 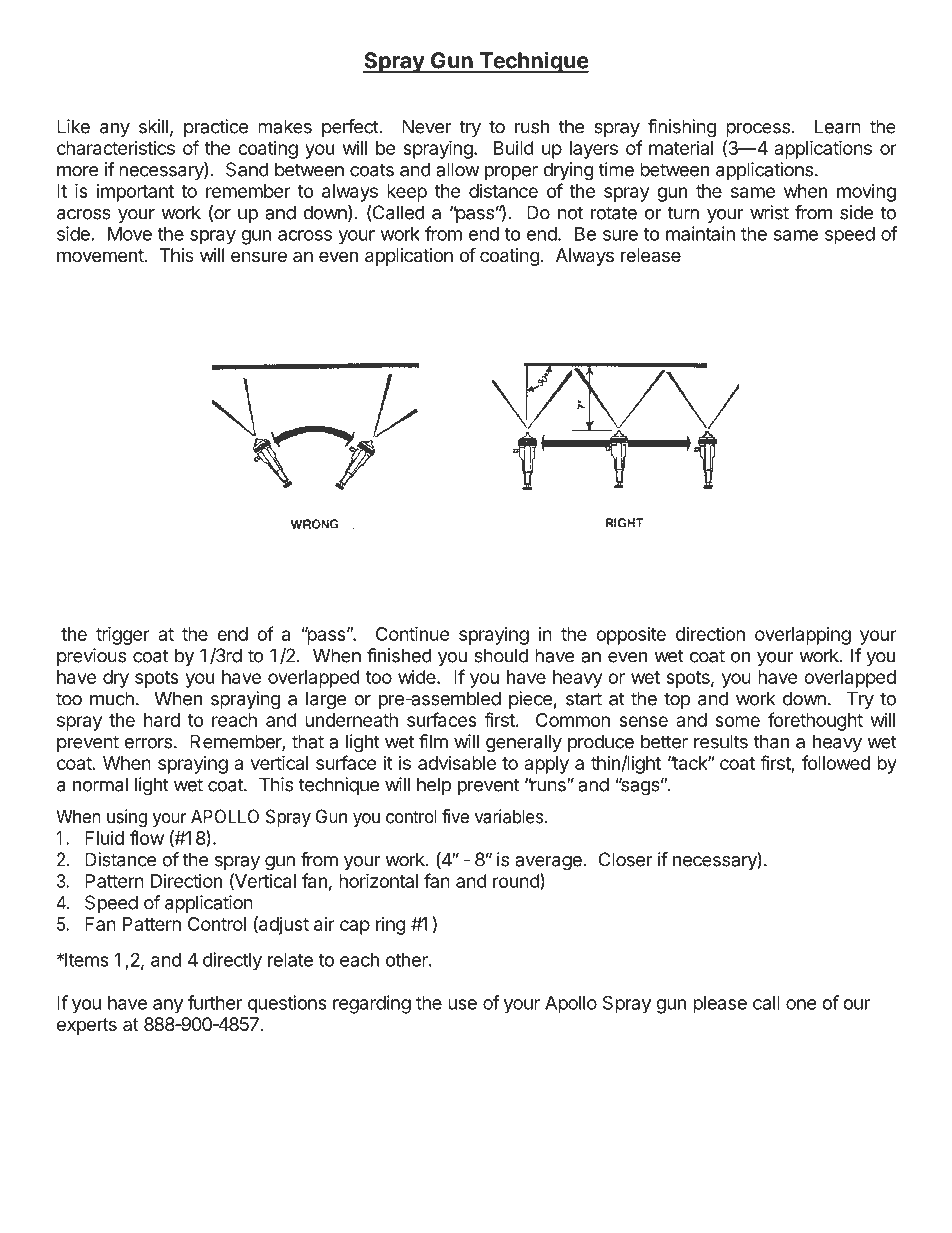 What do you see at coordinates (153, 126) in the document?
I see `skill` at bounding box center [153, 126].
